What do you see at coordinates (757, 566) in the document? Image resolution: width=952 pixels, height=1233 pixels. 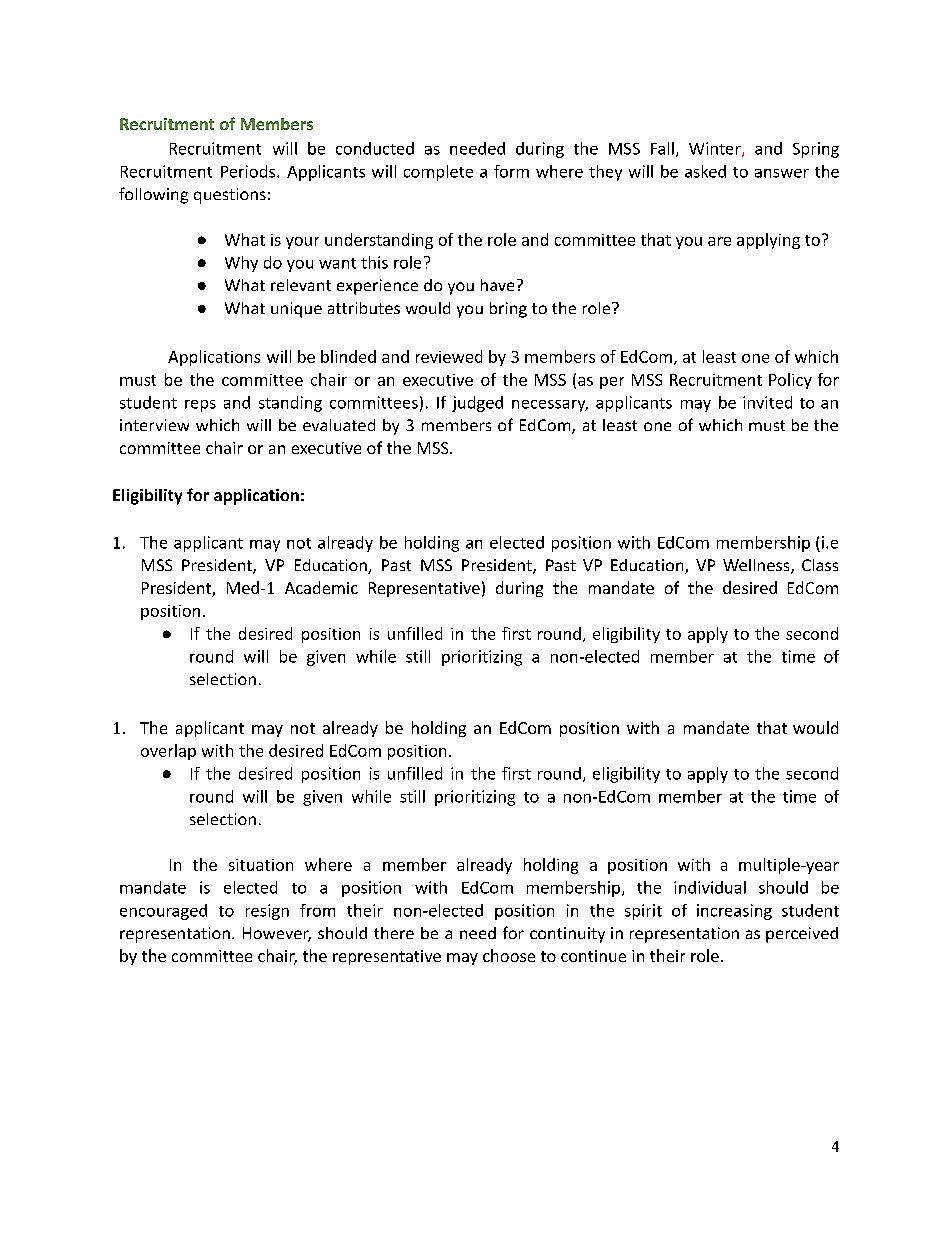 I see `Wellness` at bounding box center [757, 566].
